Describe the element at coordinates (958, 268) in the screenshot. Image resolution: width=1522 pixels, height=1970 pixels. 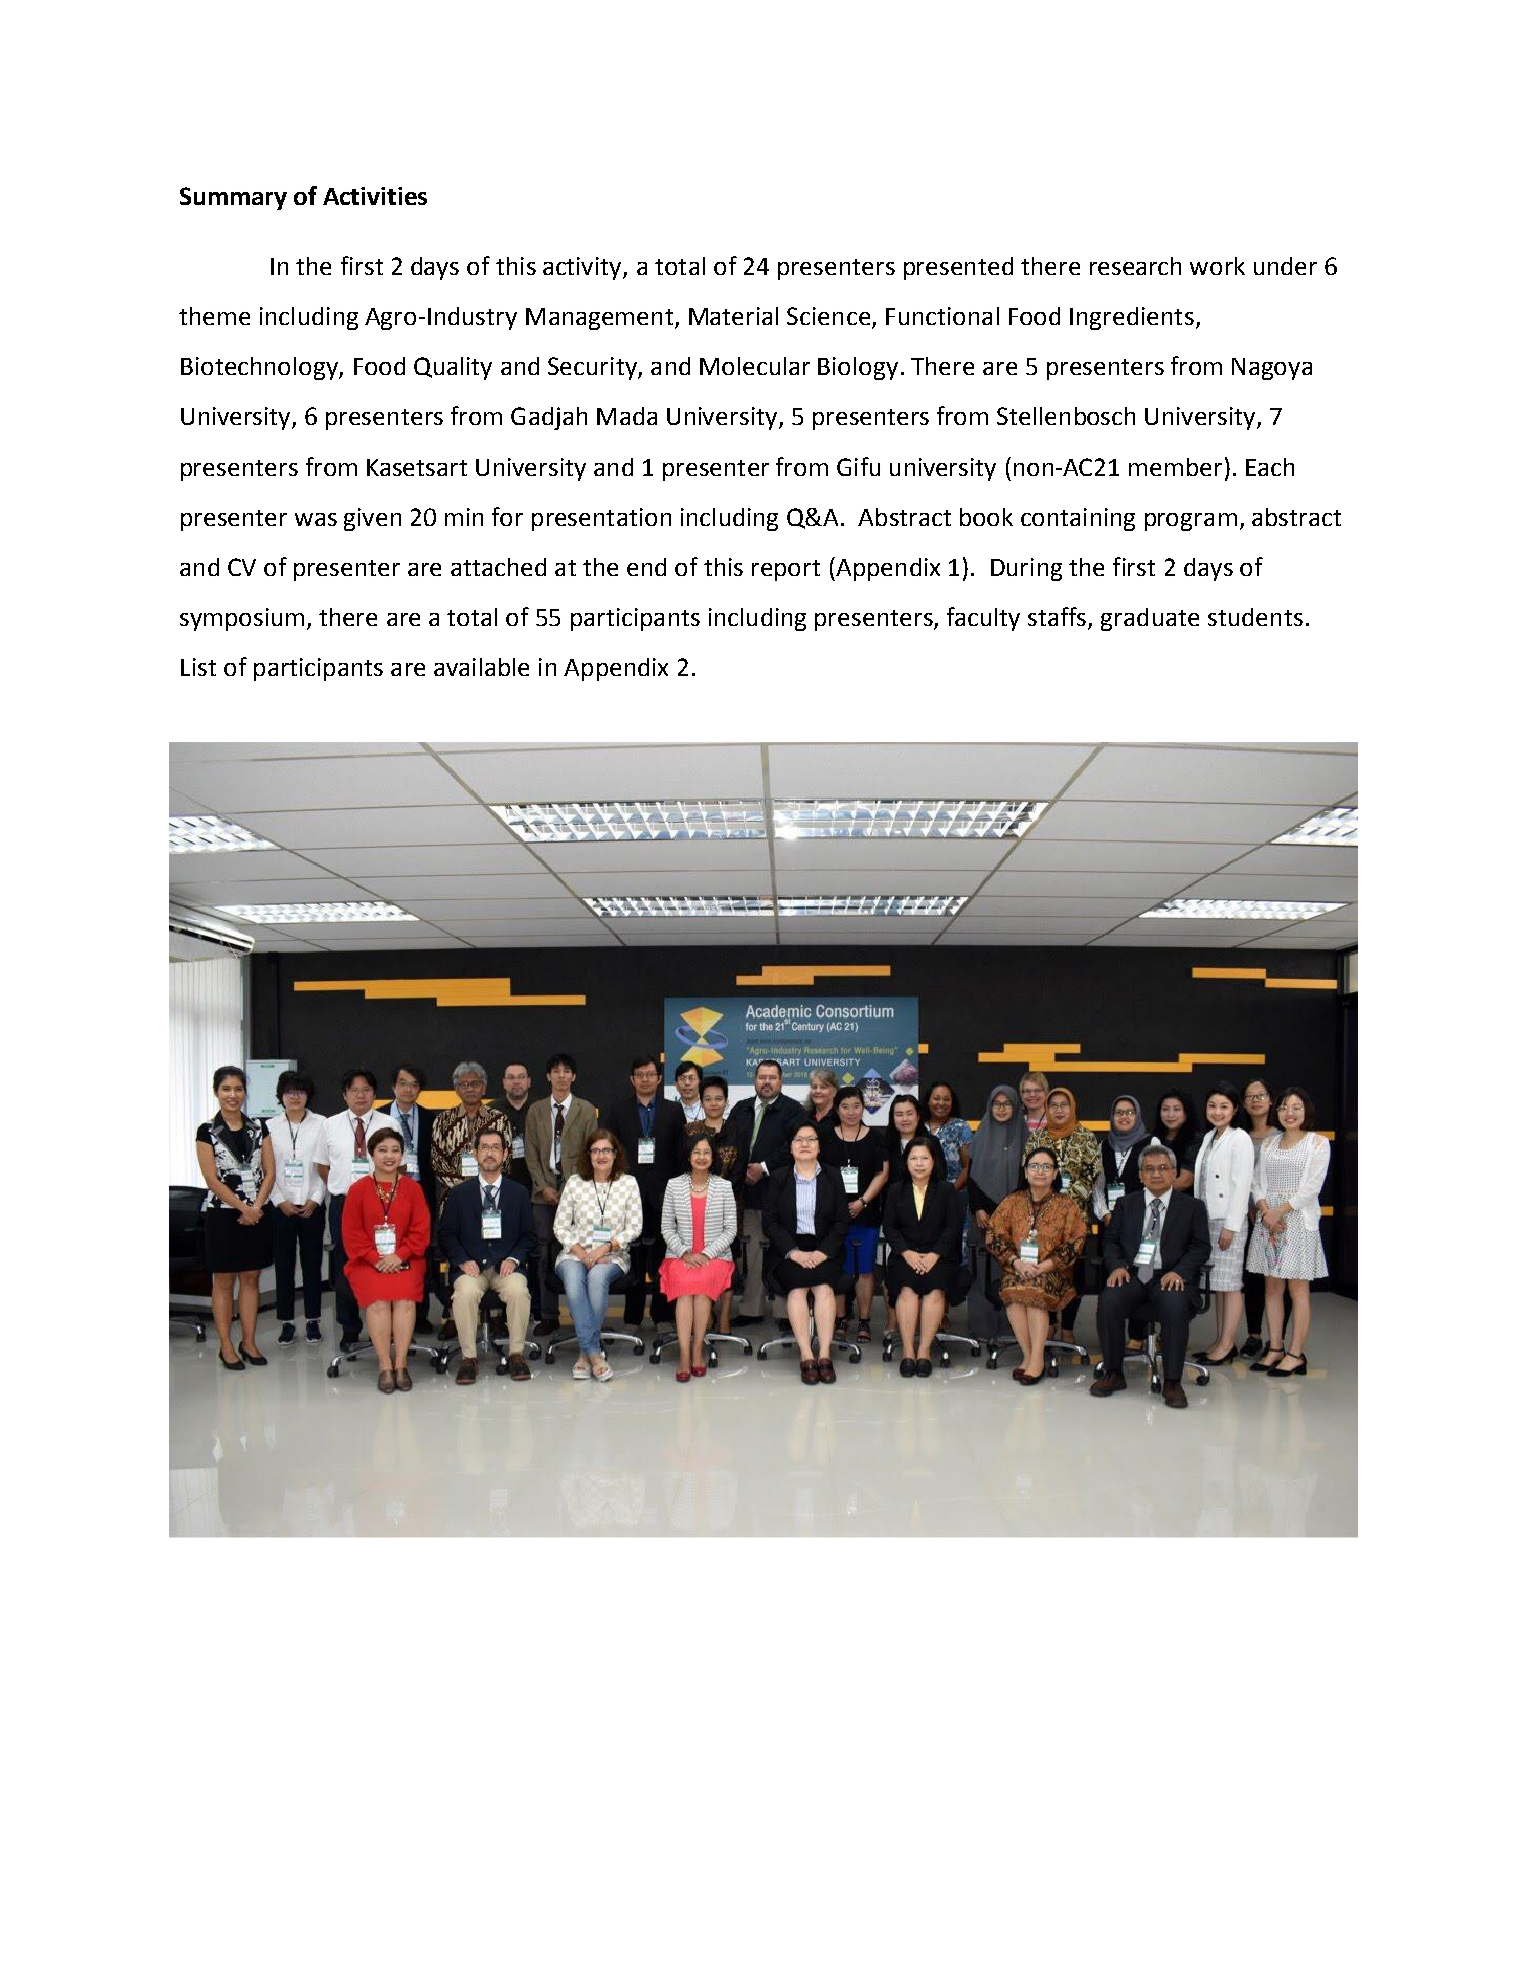
I see `presented` at that location.
